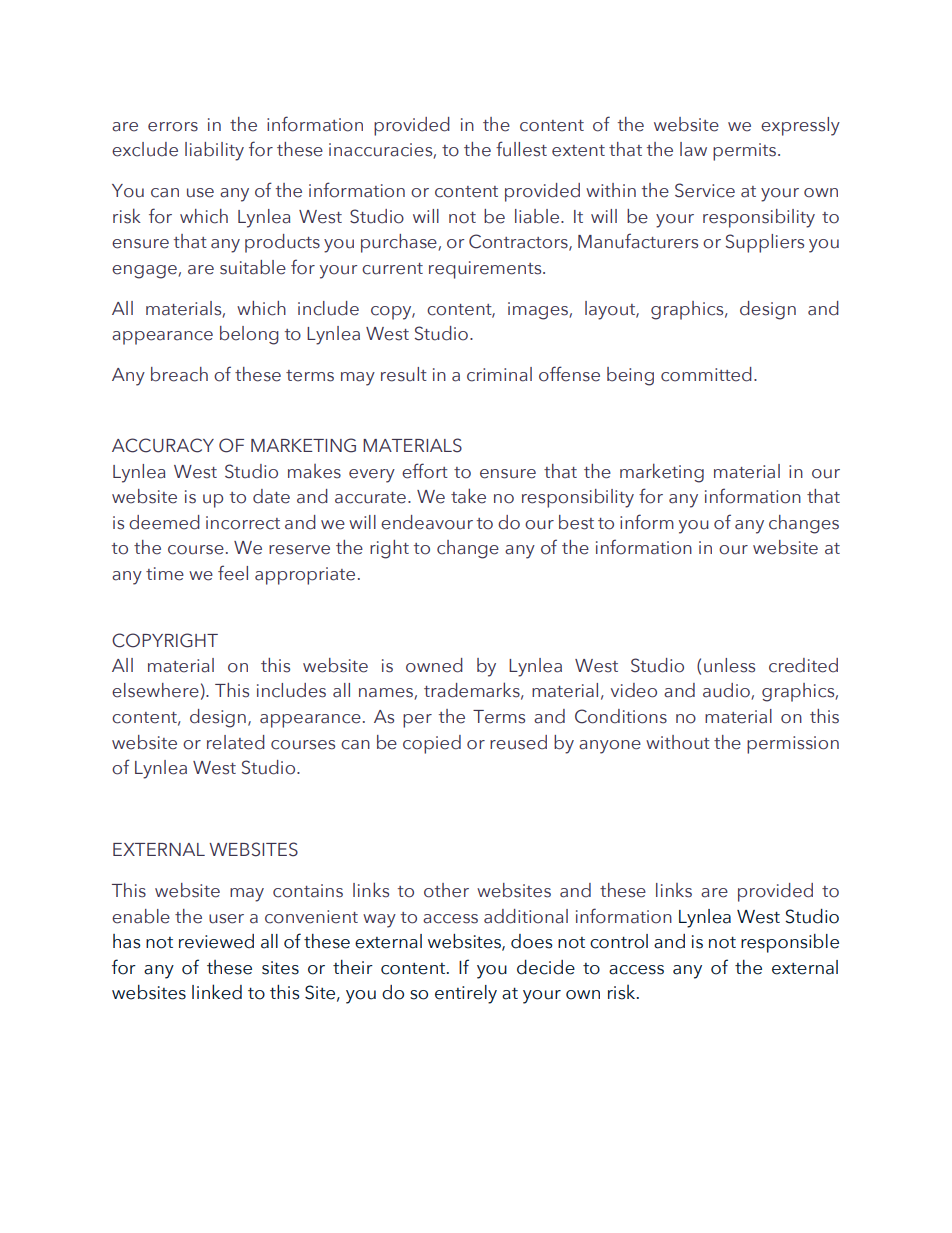 The width and height of the image is (952, 1233). Describe the element at coordinates (744, 152) in the image. I see `permits` at that location.
